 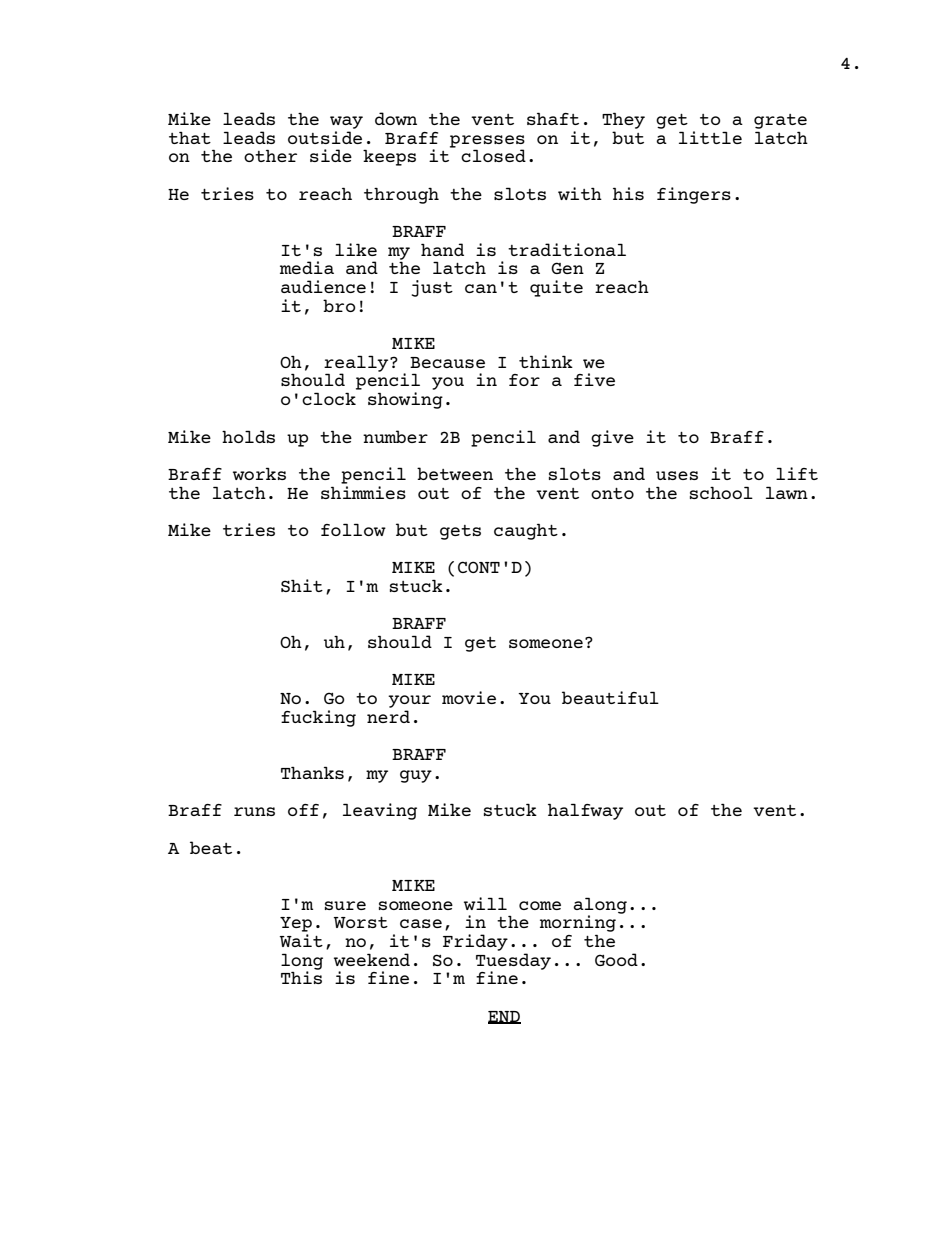 I want to click on Wait, so click(x=301, y=940).
